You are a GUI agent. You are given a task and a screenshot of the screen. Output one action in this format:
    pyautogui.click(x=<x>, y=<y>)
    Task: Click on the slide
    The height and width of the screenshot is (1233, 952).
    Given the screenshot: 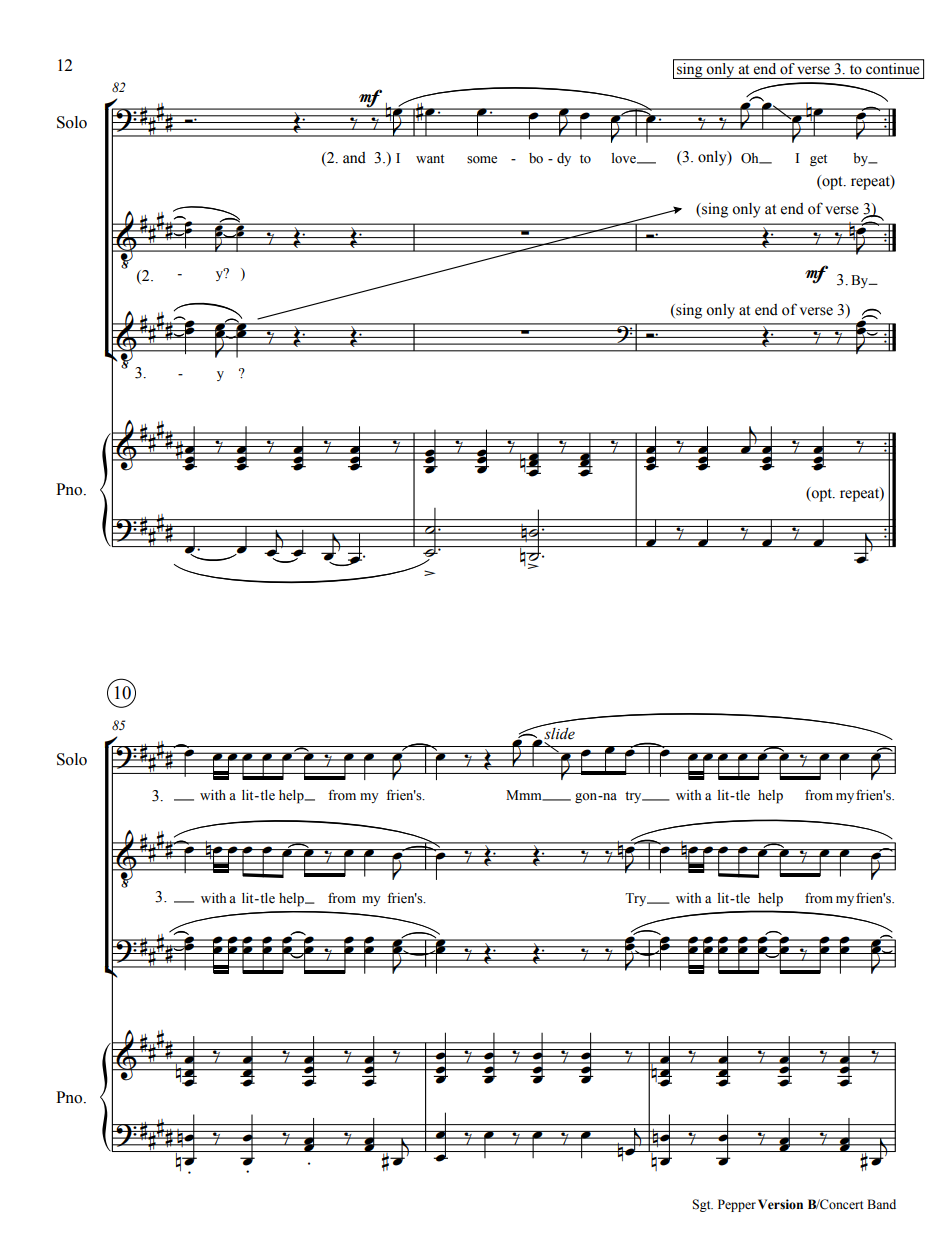 What is the action you would take?
    pyautogui.click(x=558, y=735)
